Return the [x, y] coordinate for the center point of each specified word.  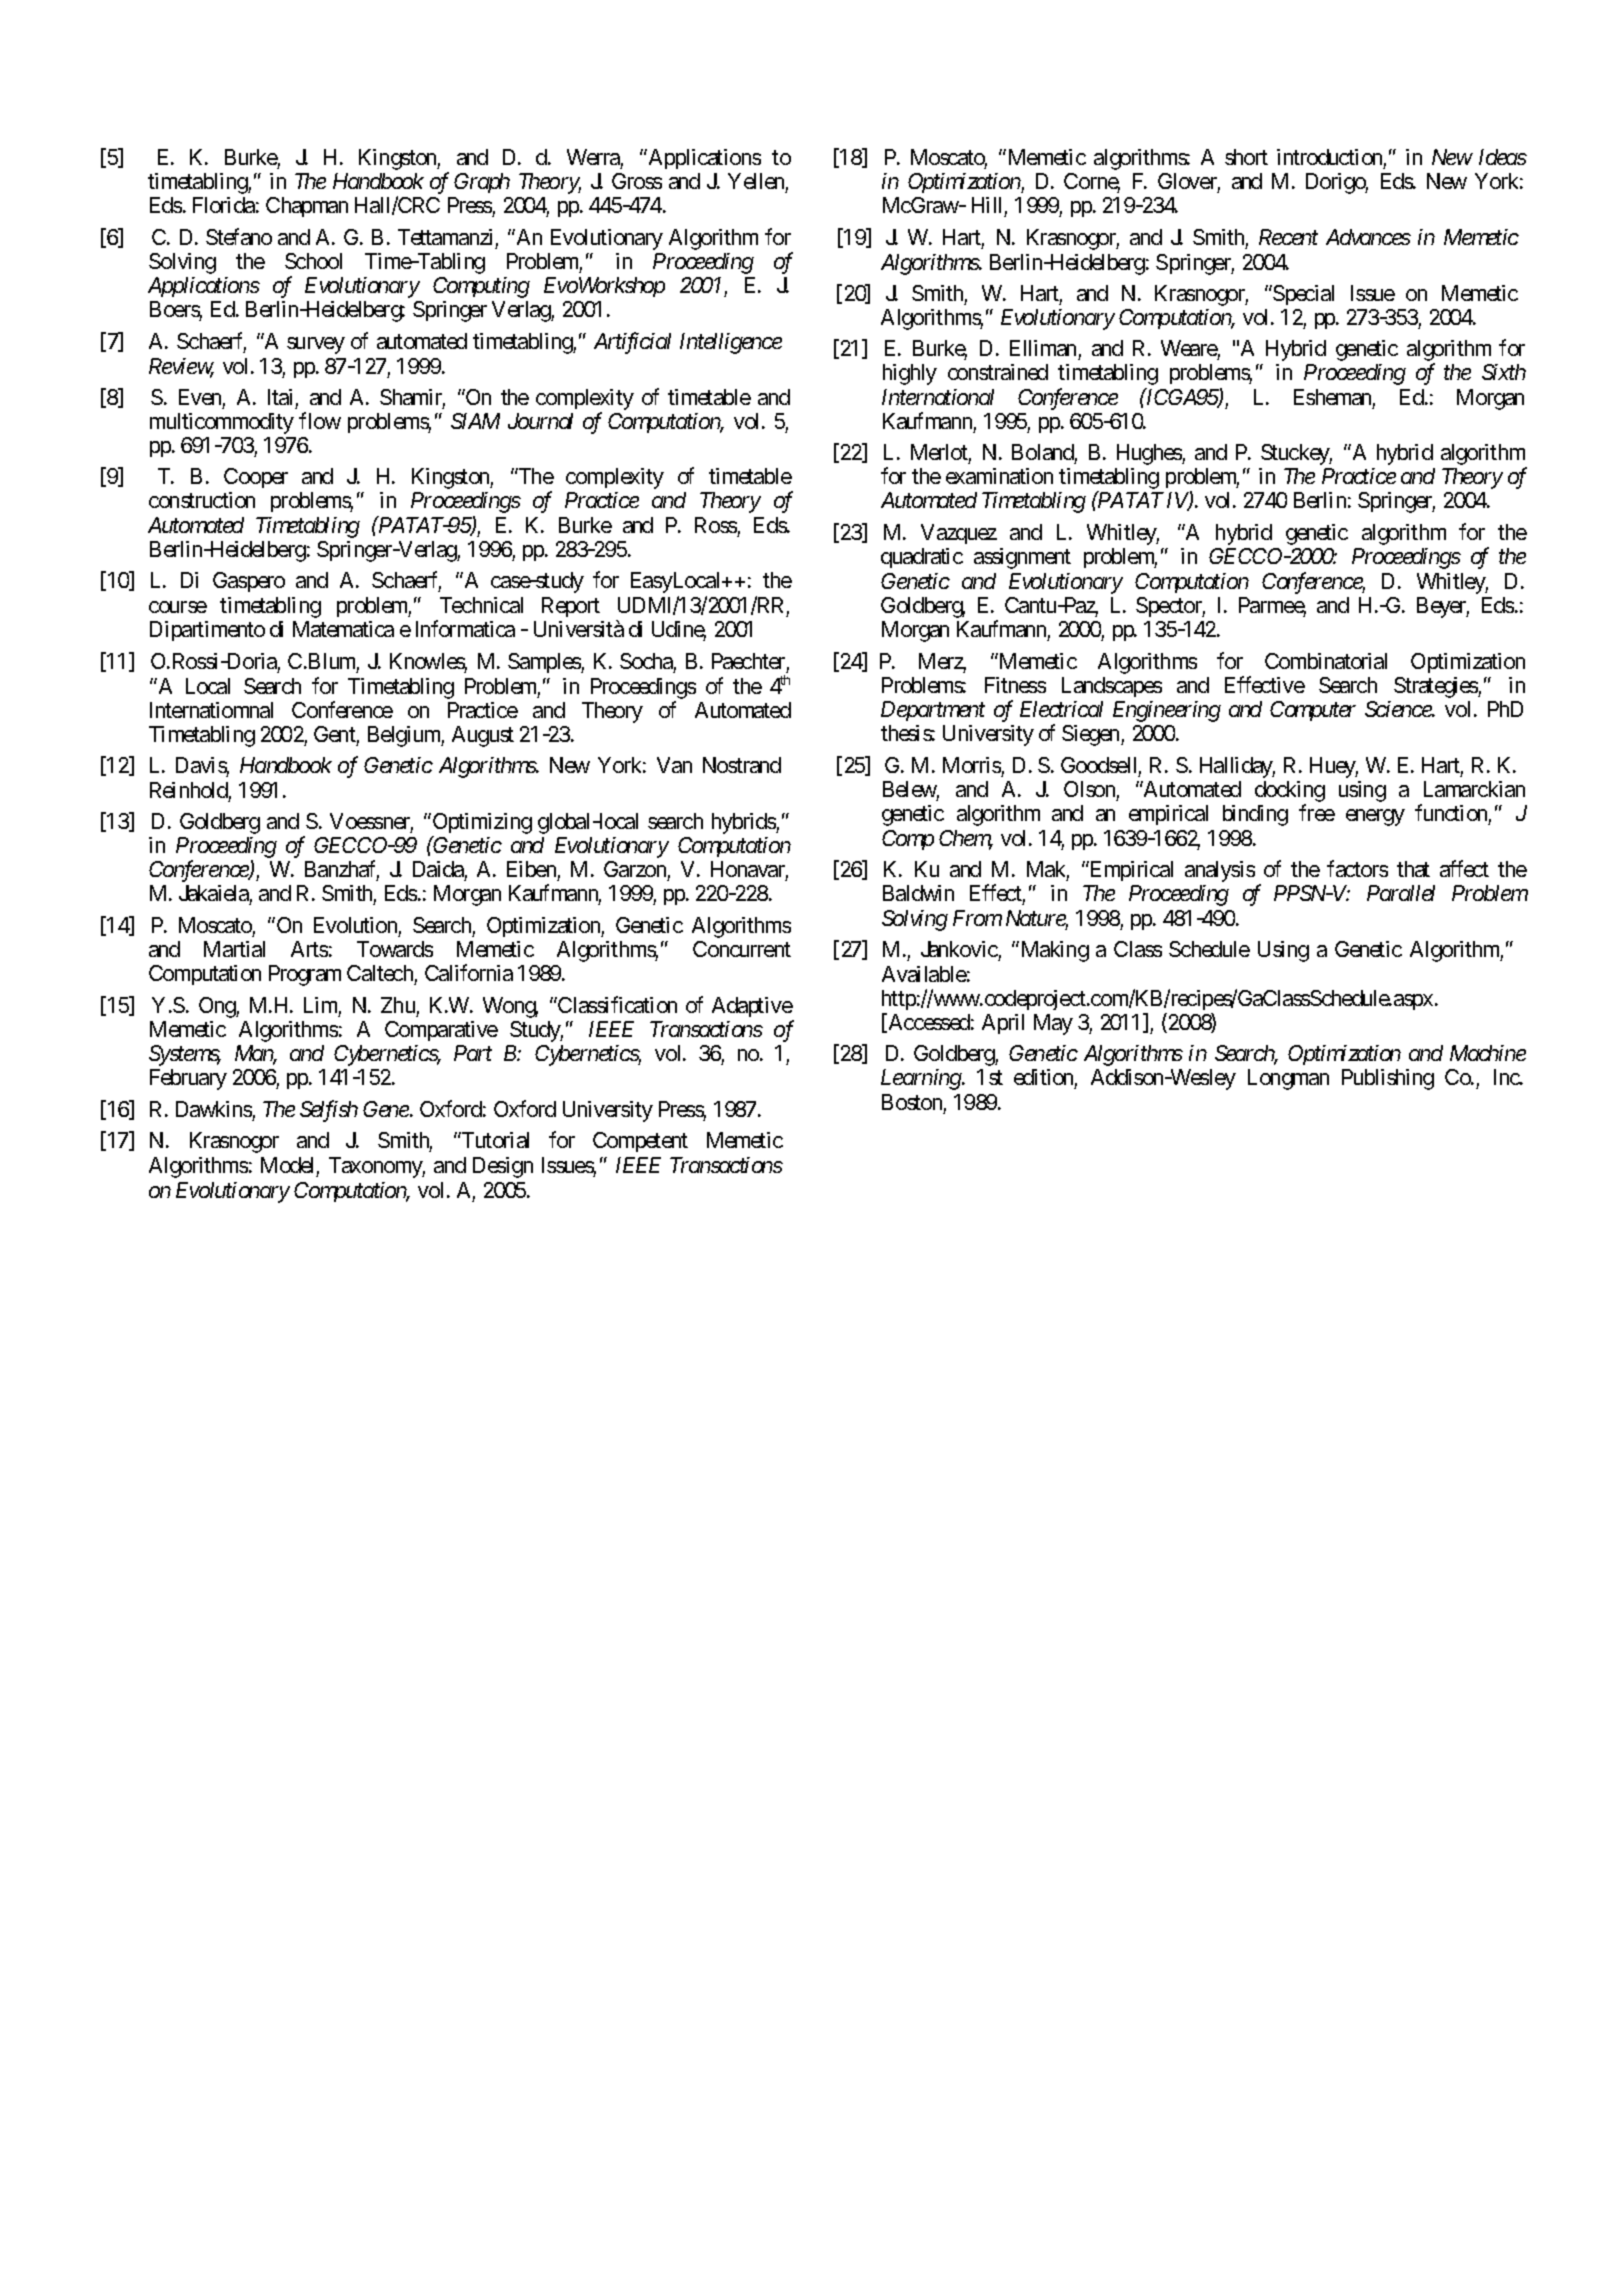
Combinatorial [1326, 661]
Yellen [756, 181]
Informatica [465, 628]
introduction [1329, 157]
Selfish [329, 1111]
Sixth [1504, 372]
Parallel [1401, 893]
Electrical [1061, 709]
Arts [309, 949]
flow [320, 420]
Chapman [307, 207]
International [938, 397]
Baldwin [918, 893]
